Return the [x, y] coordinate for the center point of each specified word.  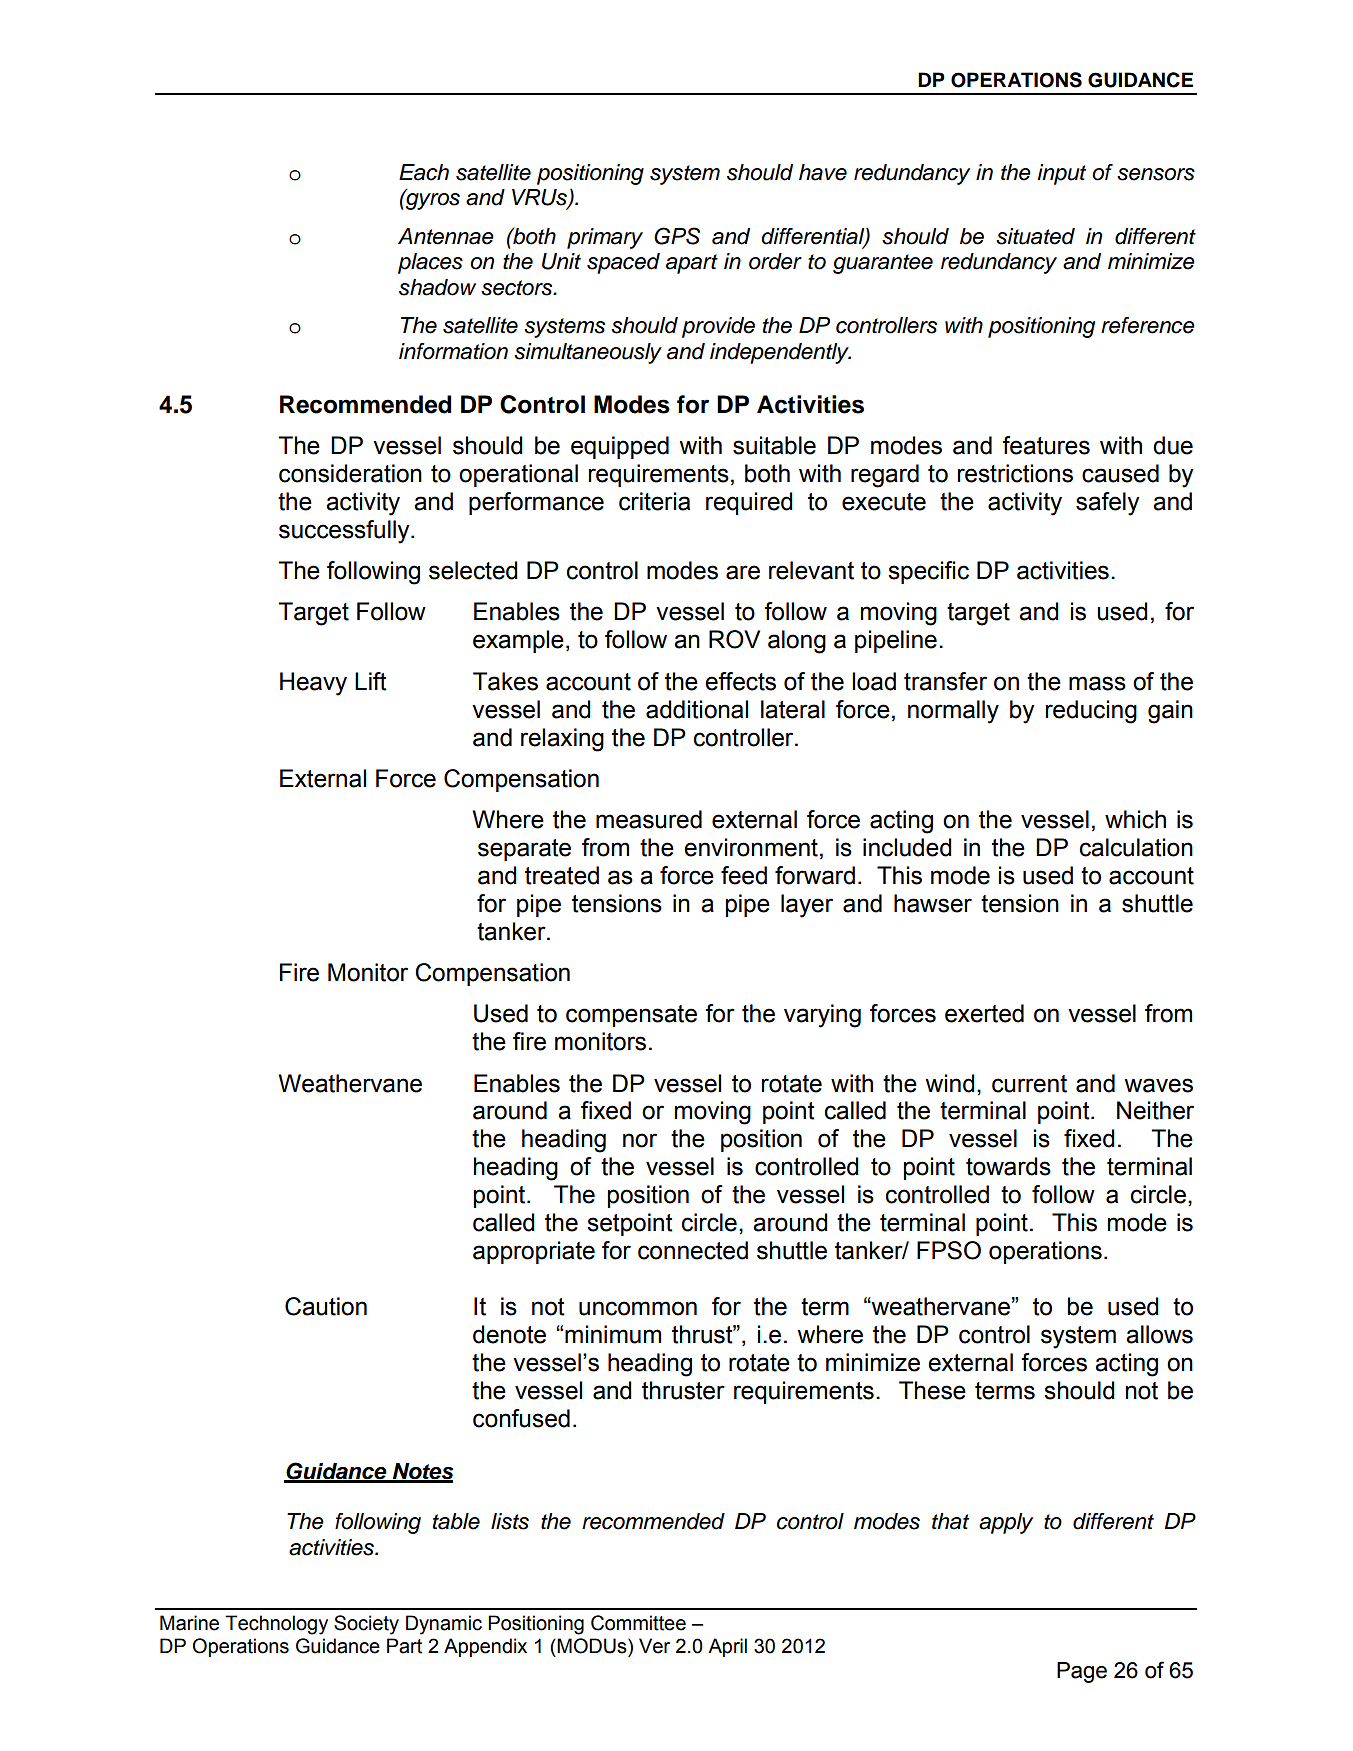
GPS [677, 236]
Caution [326, 1306]
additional [697, 709]
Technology [276, 1625]
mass [1097, 683]
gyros [432, 200]
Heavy [313, 684]
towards [1008, 1166]
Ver [654, 1646]
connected [693, 1250]
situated [1035, 236]
